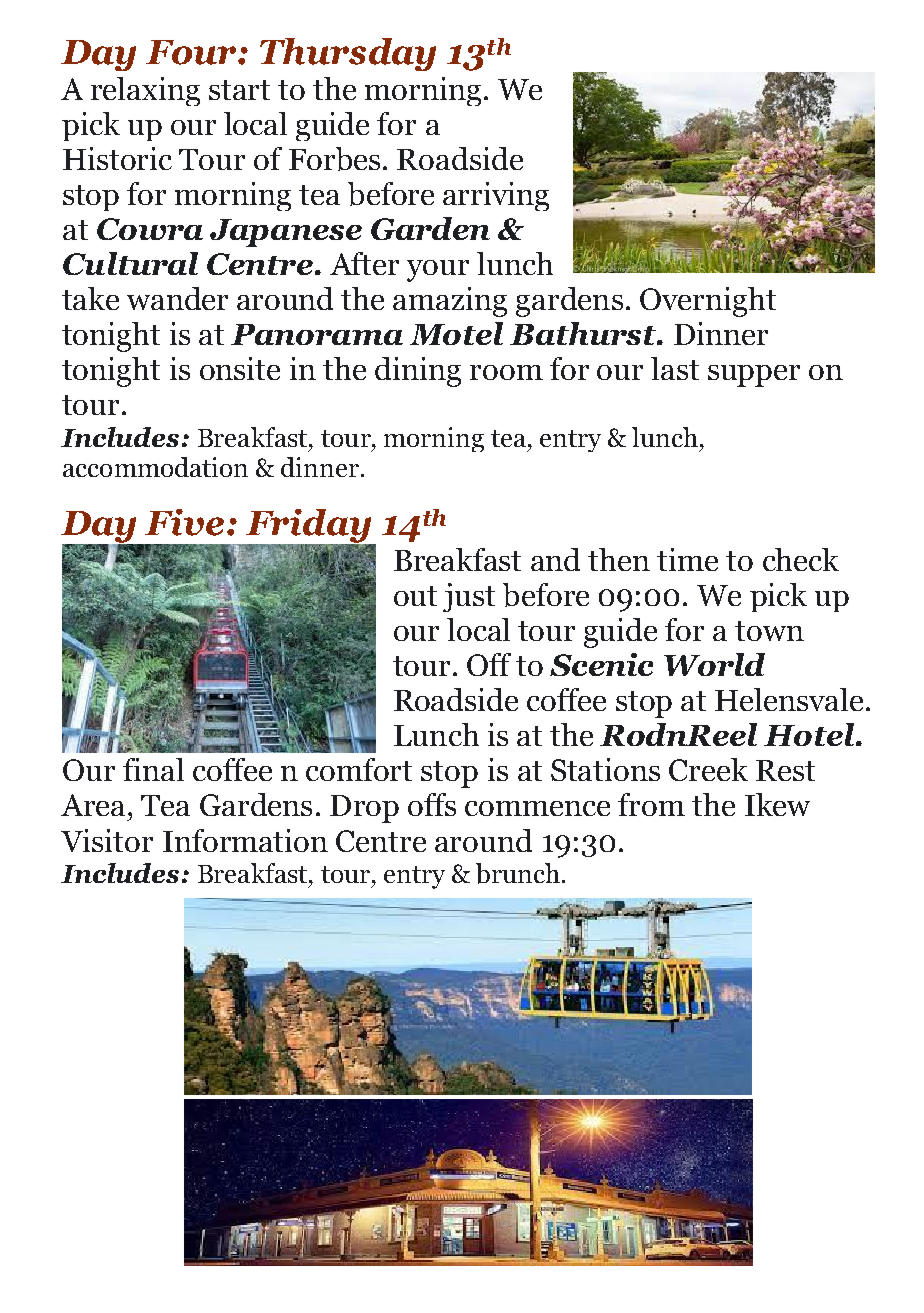  I want to click on Information, so click(245, 840).
